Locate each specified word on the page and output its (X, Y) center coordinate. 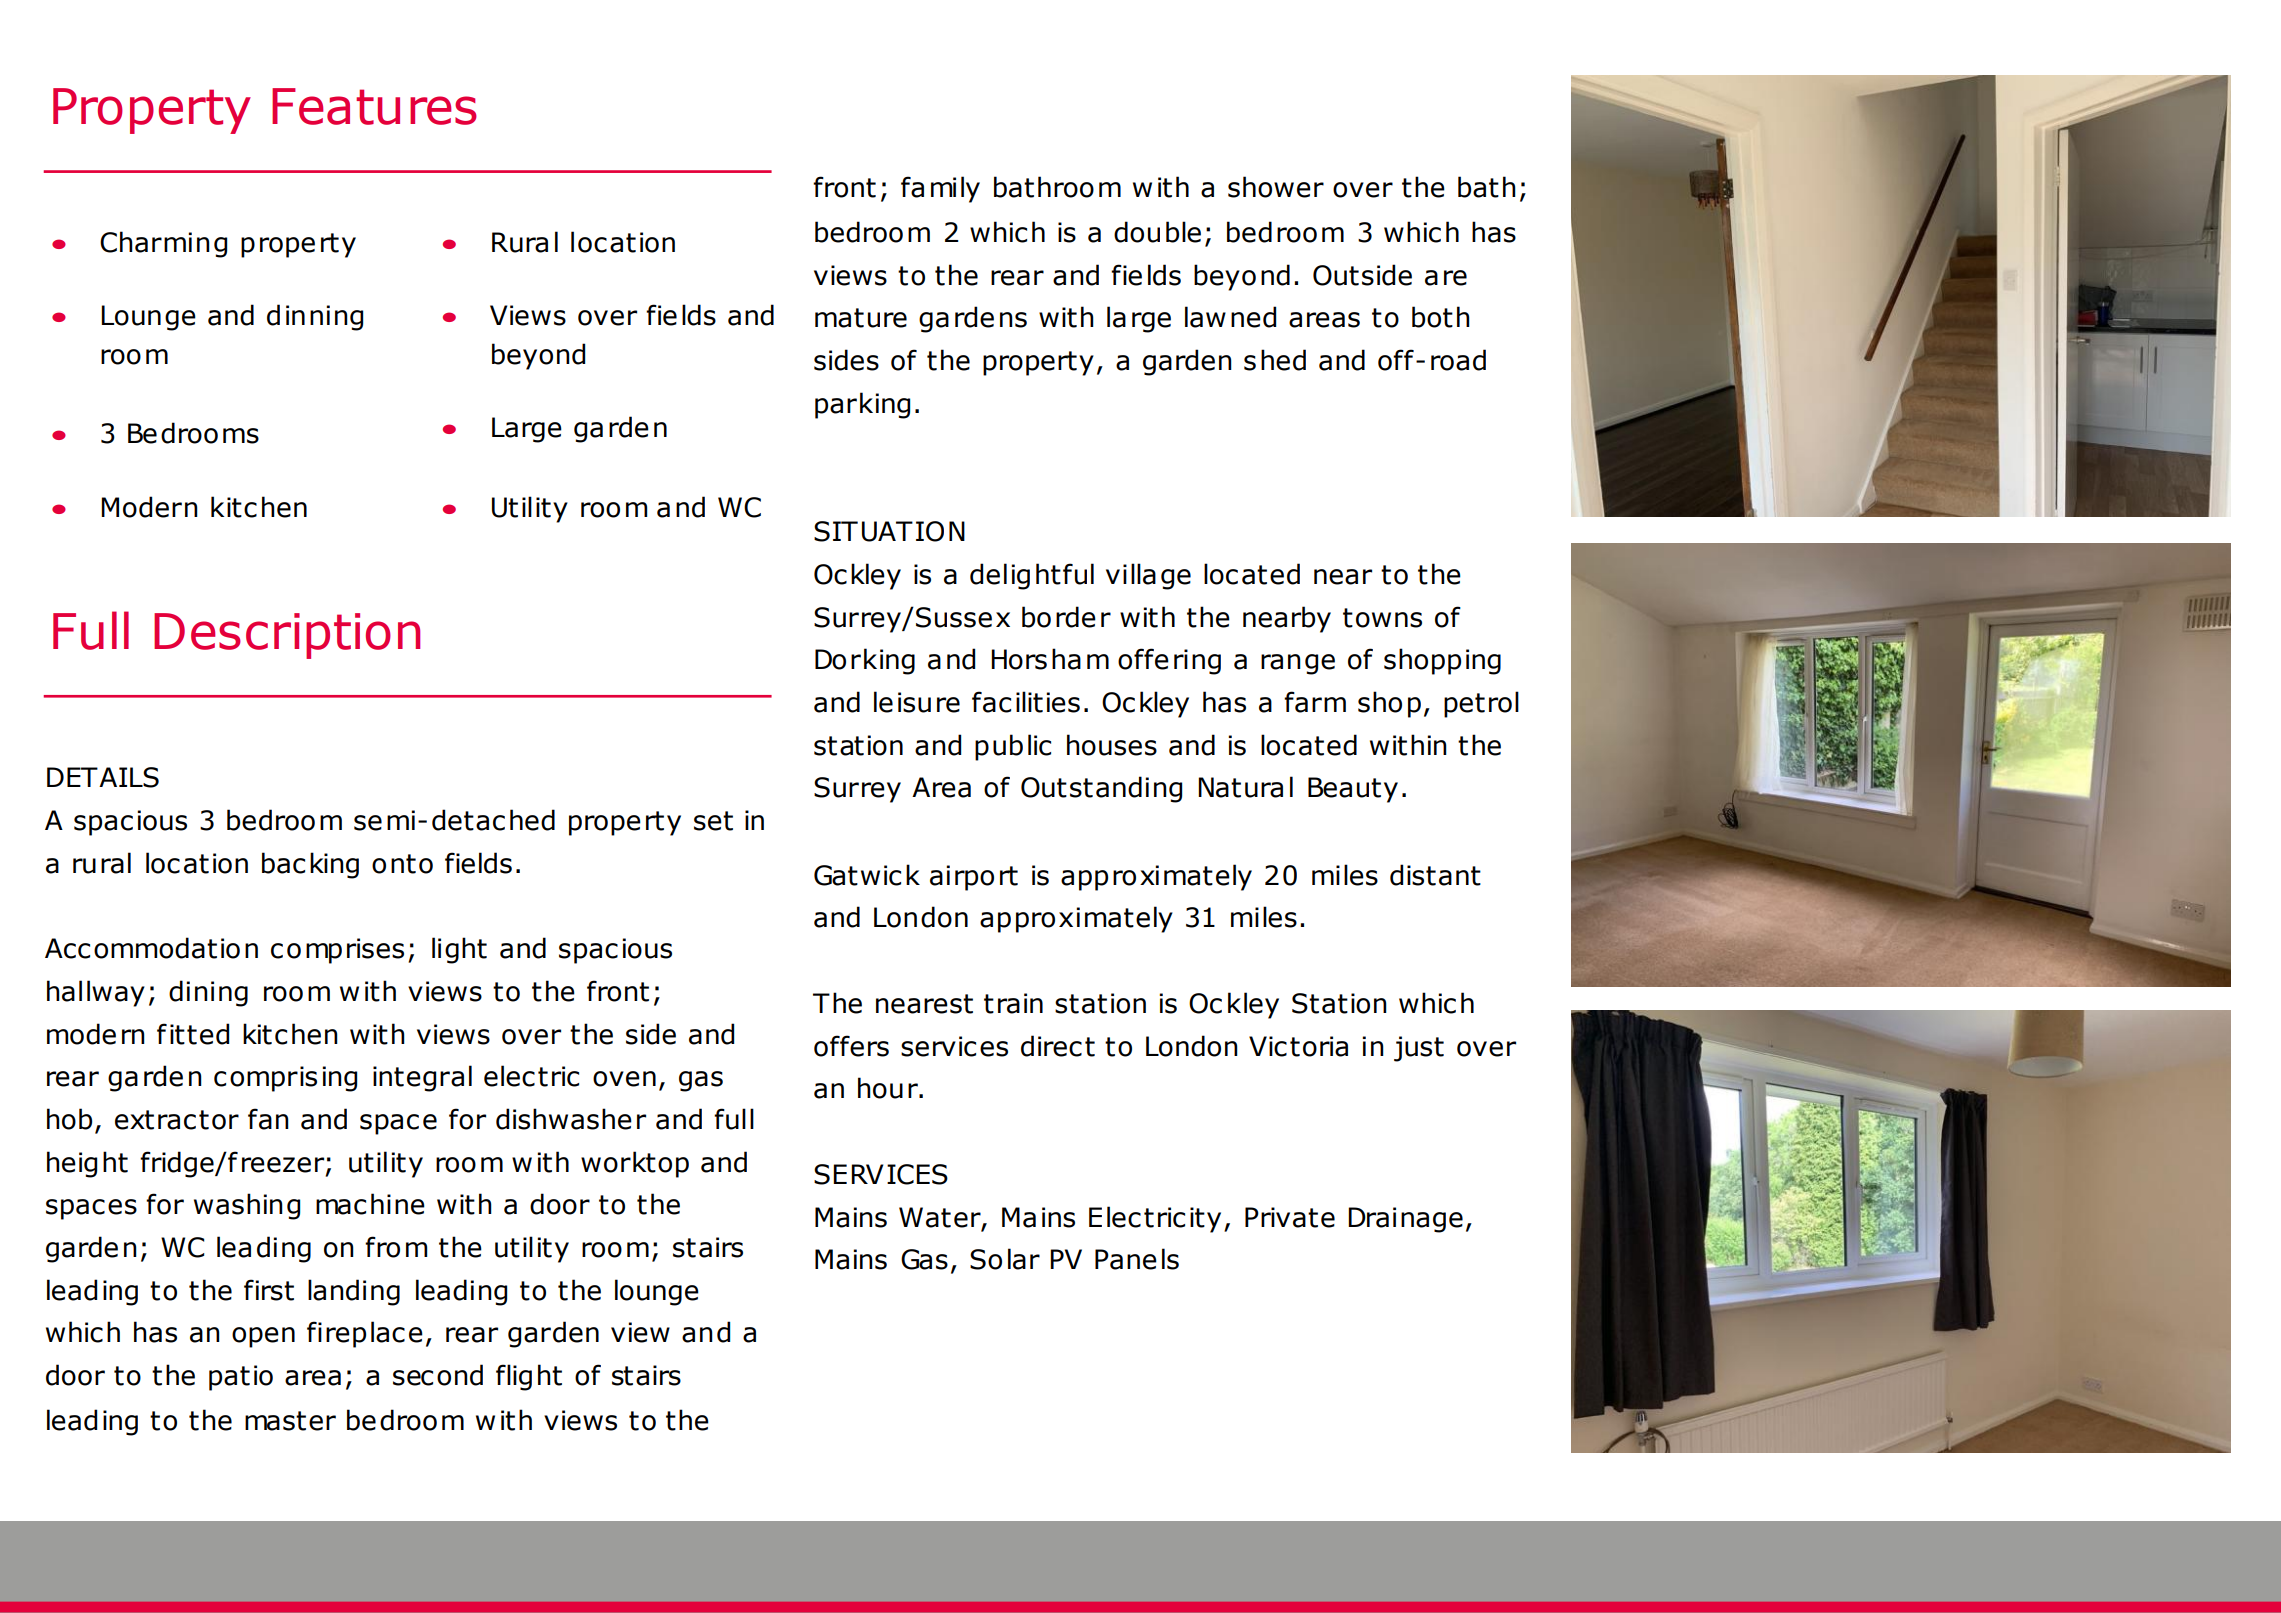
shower (1276, 187)
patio (241, 1378)
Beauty (1353, 790)
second (438, 1375)
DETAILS (103, 777)
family (940, 189)
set (713, 821)
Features (374, 106)
